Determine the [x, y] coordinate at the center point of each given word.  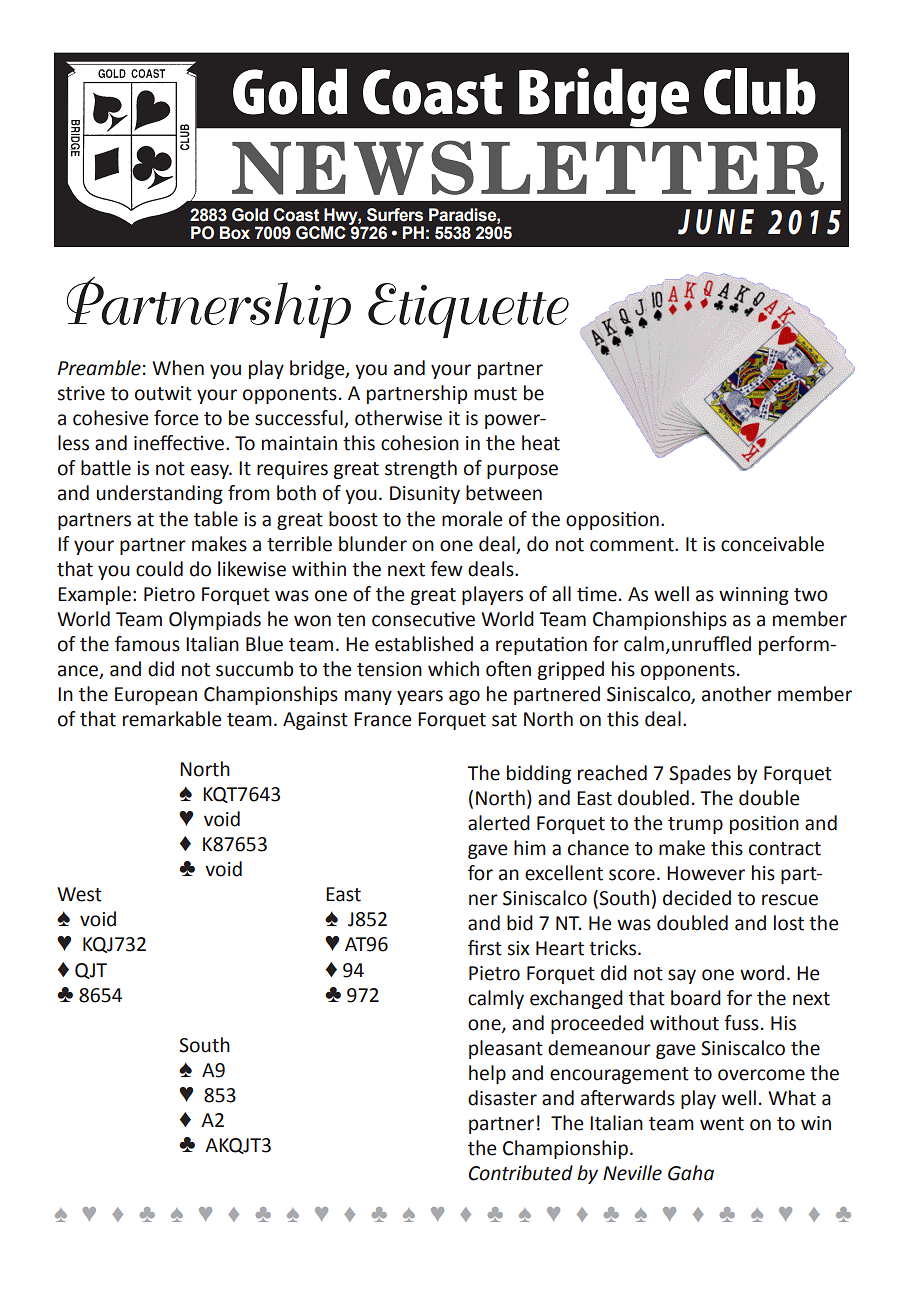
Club [760, 91]
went [722, 1124]
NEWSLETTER [528, 167]
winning [754, 596]
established [424, 644]
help [487, 1074]
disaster [502, 1098]
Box [235, 233]
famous [147, 644]
